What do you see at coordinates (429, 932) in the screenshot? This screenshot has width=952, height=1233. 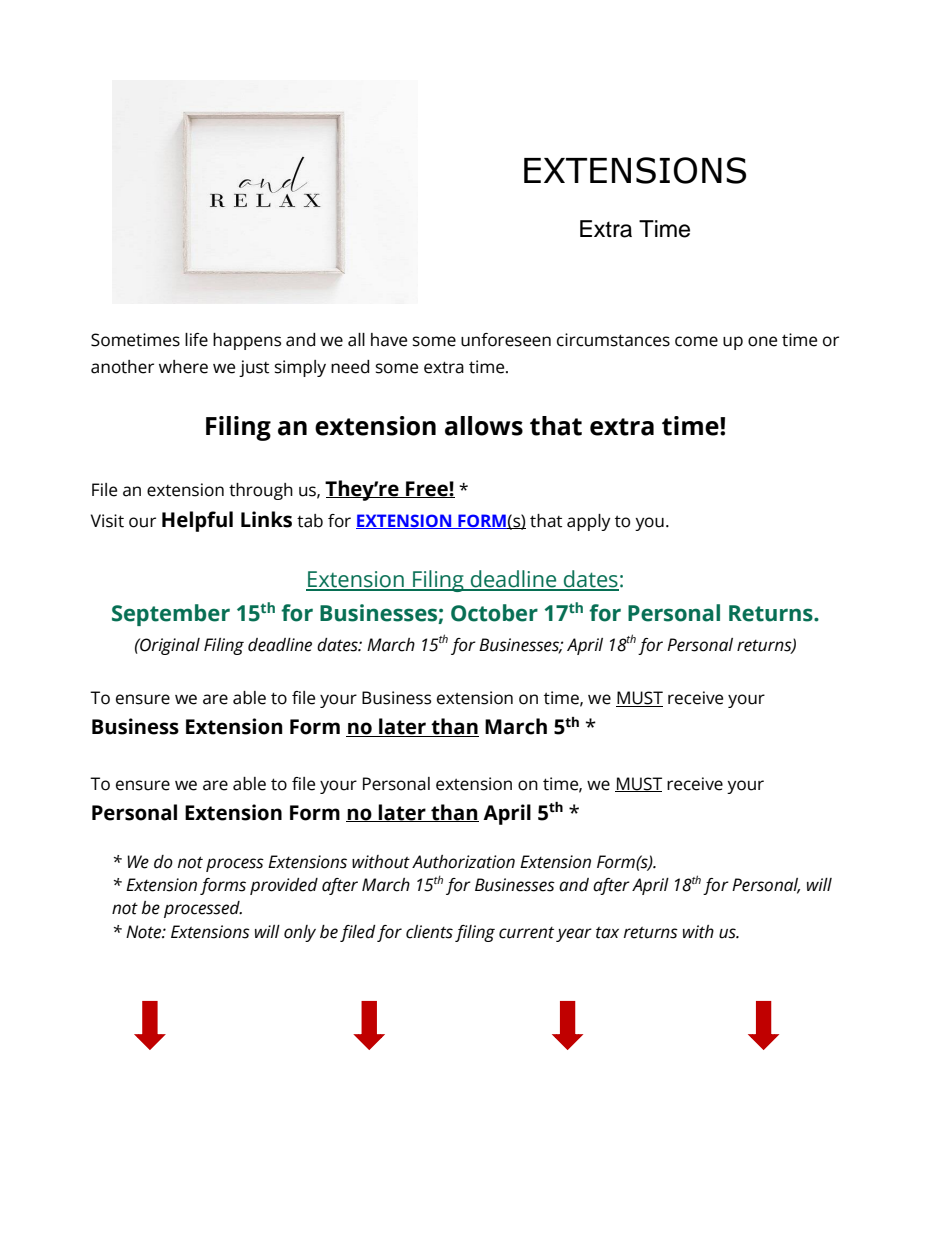 I see `clients` at bounding box center [429, 932].
